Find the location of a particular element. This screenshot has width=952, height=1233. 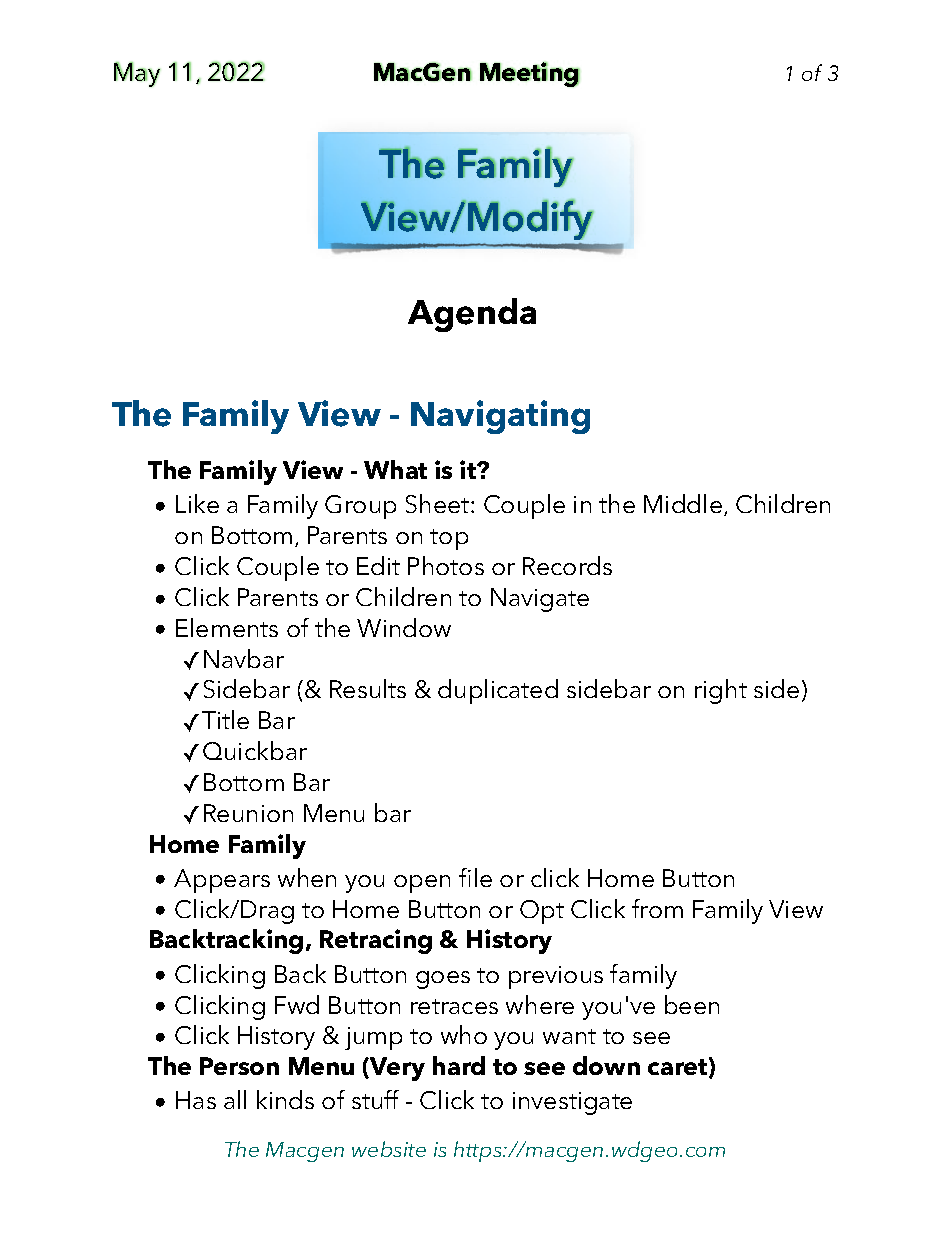

down is located at coordinates (606, 1065).
